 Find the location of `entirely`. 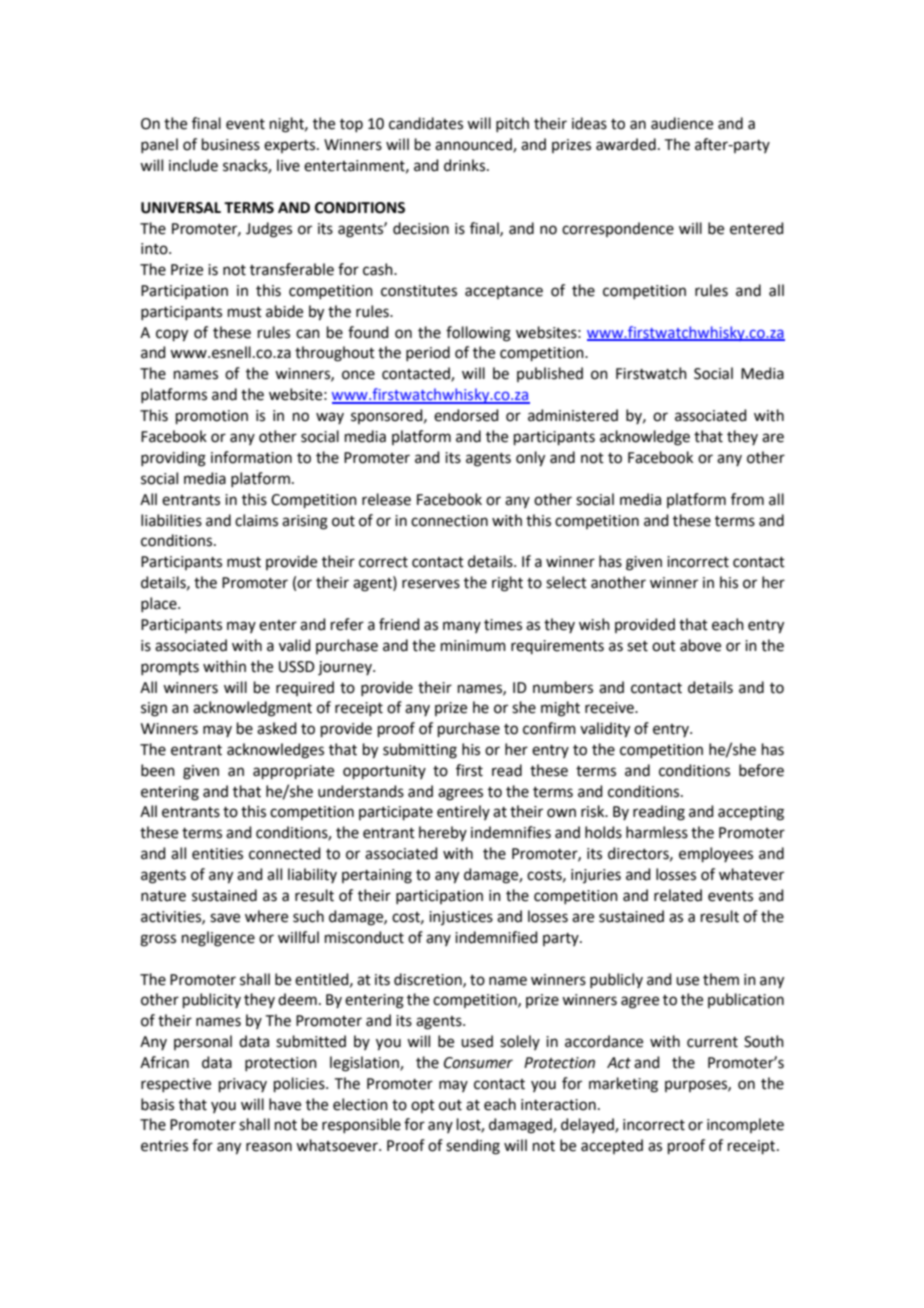

entirely is located at coordinates (463, 812).
